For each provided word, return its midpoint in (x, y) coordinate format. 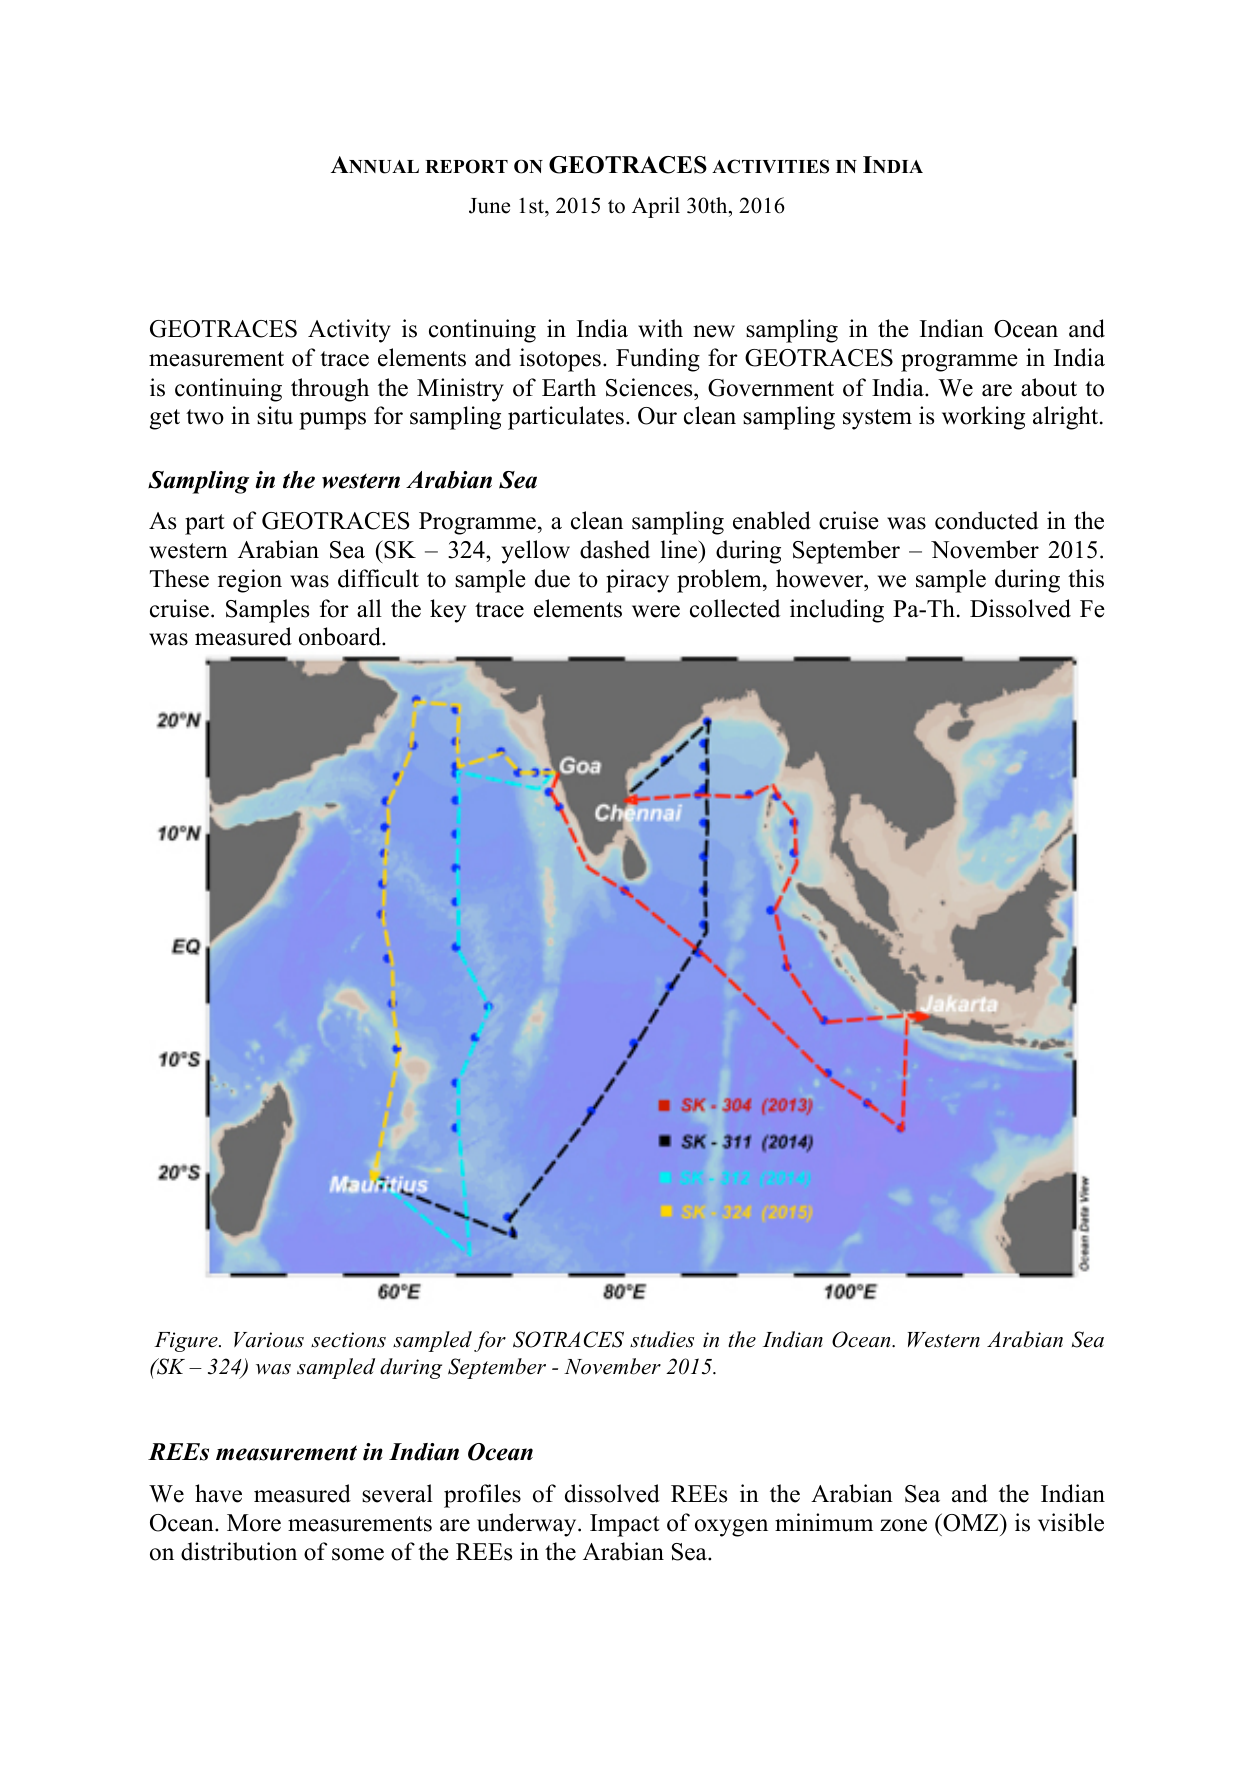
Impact (625, 1525)
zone (903, 1525)
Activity (349, 331)
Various (269, 1340)
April (656, 207)
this (1086, 578)
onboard (341, 636)
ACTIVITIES (770, 166)
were (656, 611)
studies (662, 1339)
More (254, 1523)
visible (1071, 1522)
